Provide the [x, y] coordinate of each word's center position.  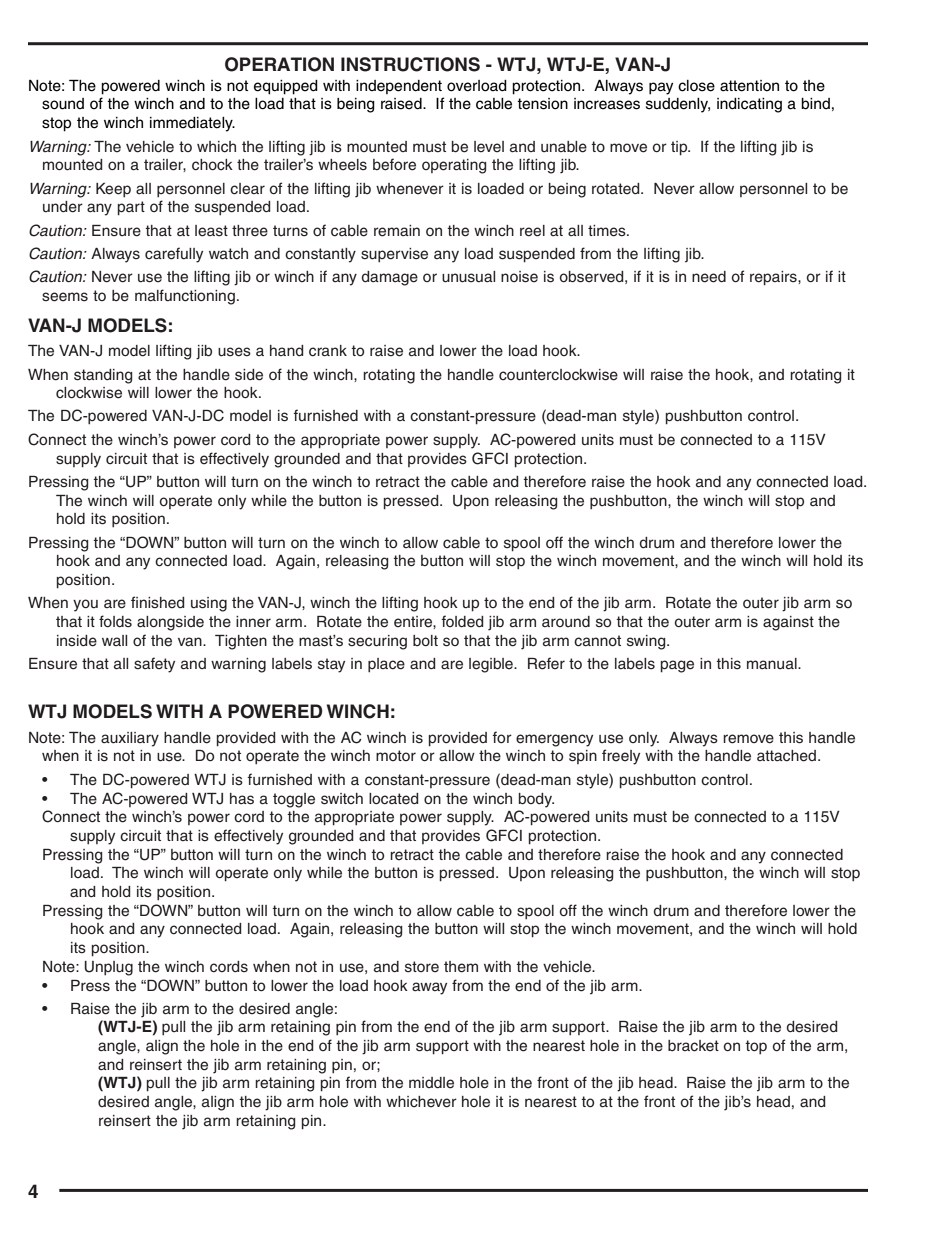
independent [399, 87]
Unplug [108, 968]
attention [749, 86]
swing [647, 642]
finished [158, 602]
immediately [192, 124]
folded [462, 621]
